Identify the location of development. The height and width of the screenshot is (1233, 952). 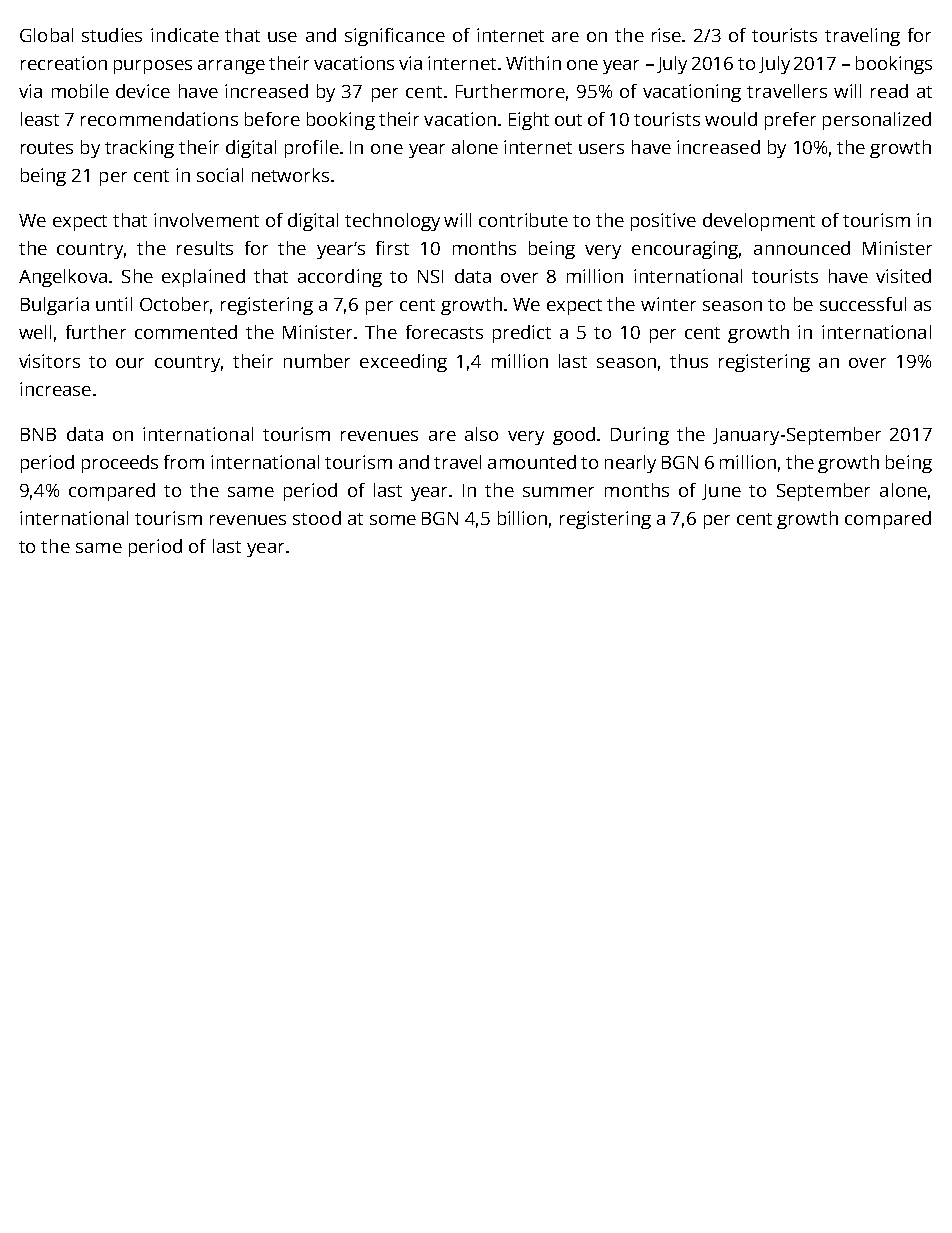
(759, 222).
